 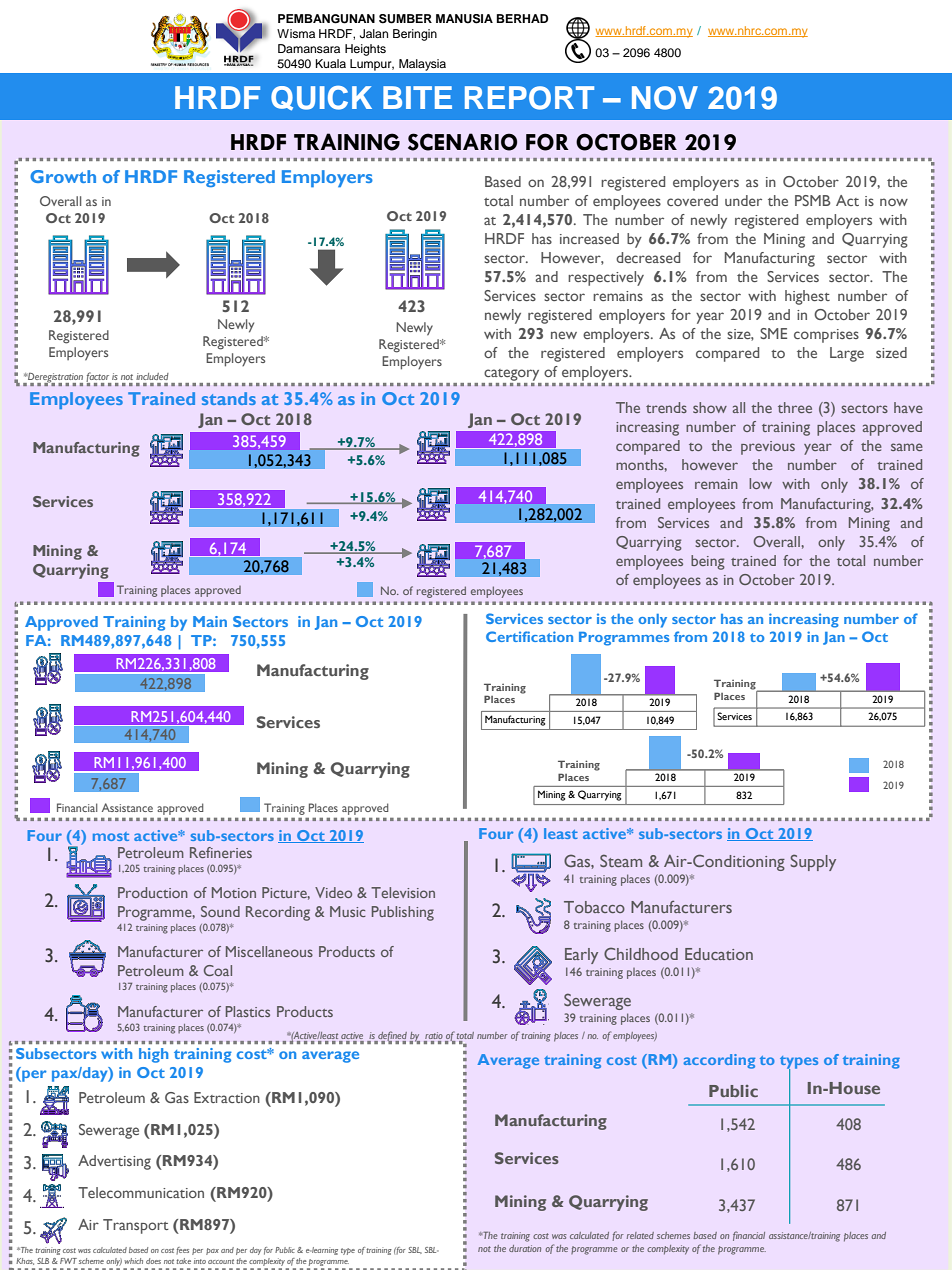 What do you see at coordinates (111, 836) in the image?
I see `most` at bounding box center [111, 836].
